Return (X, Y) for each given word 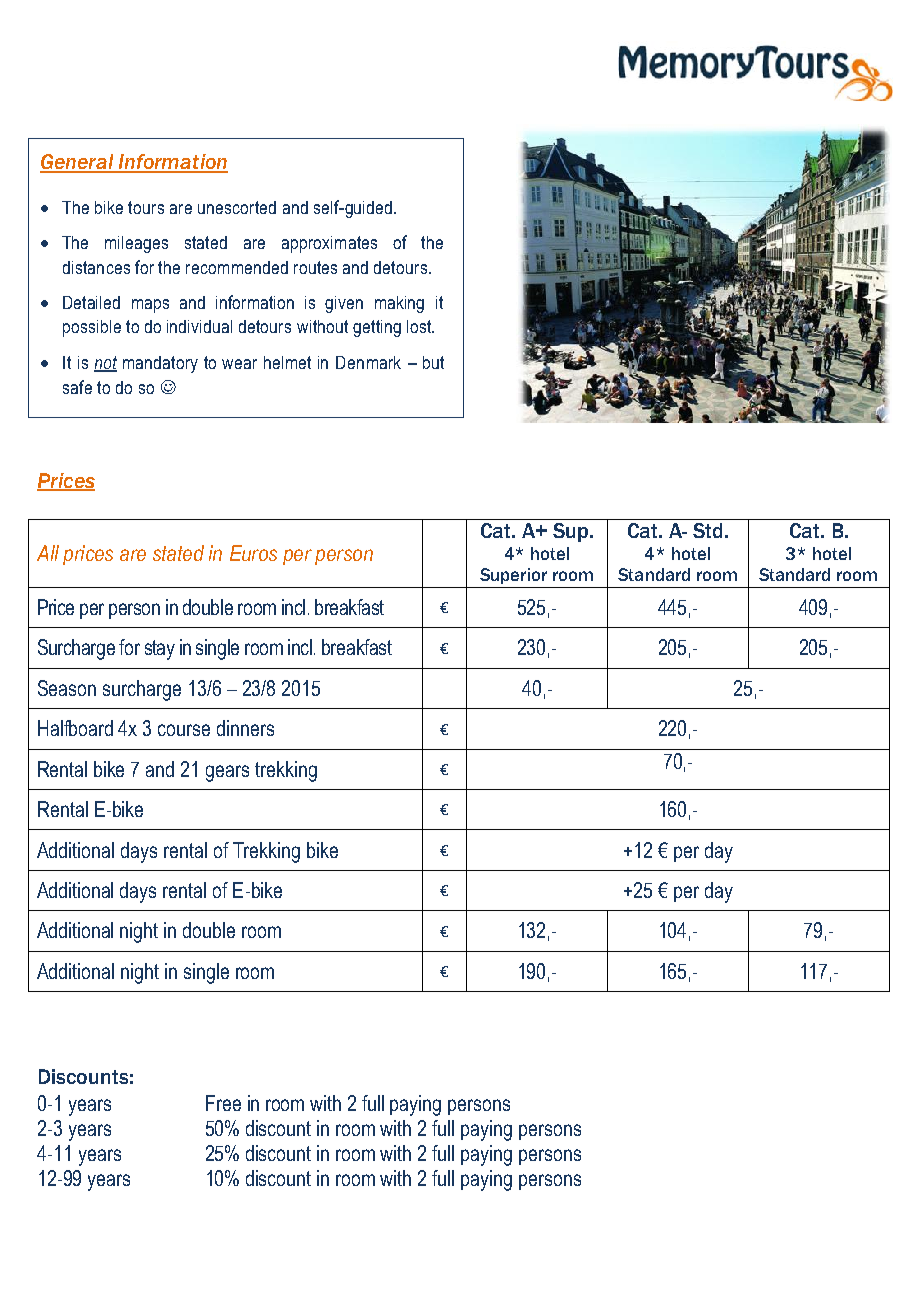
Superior (513, 576)
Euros (253, 553)
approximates (329, 244)
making (399, 304)
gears (227, 773)
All (48, 553)
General (78, 163)
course (184, 730)
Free (223, 1103)
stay (160, 650)
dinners (245, 728)
